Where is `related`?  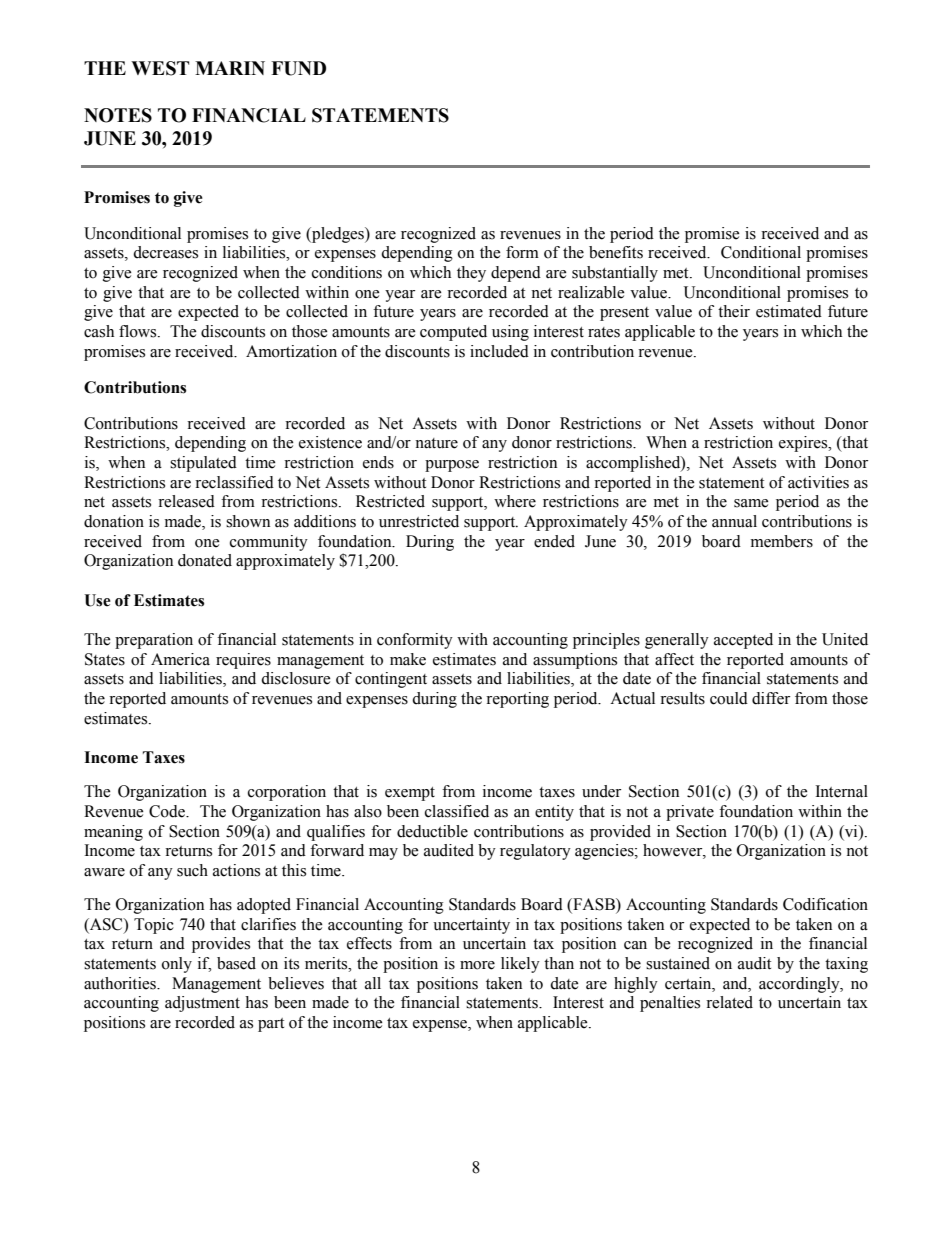
related is located at coordinates (729, 1002).
